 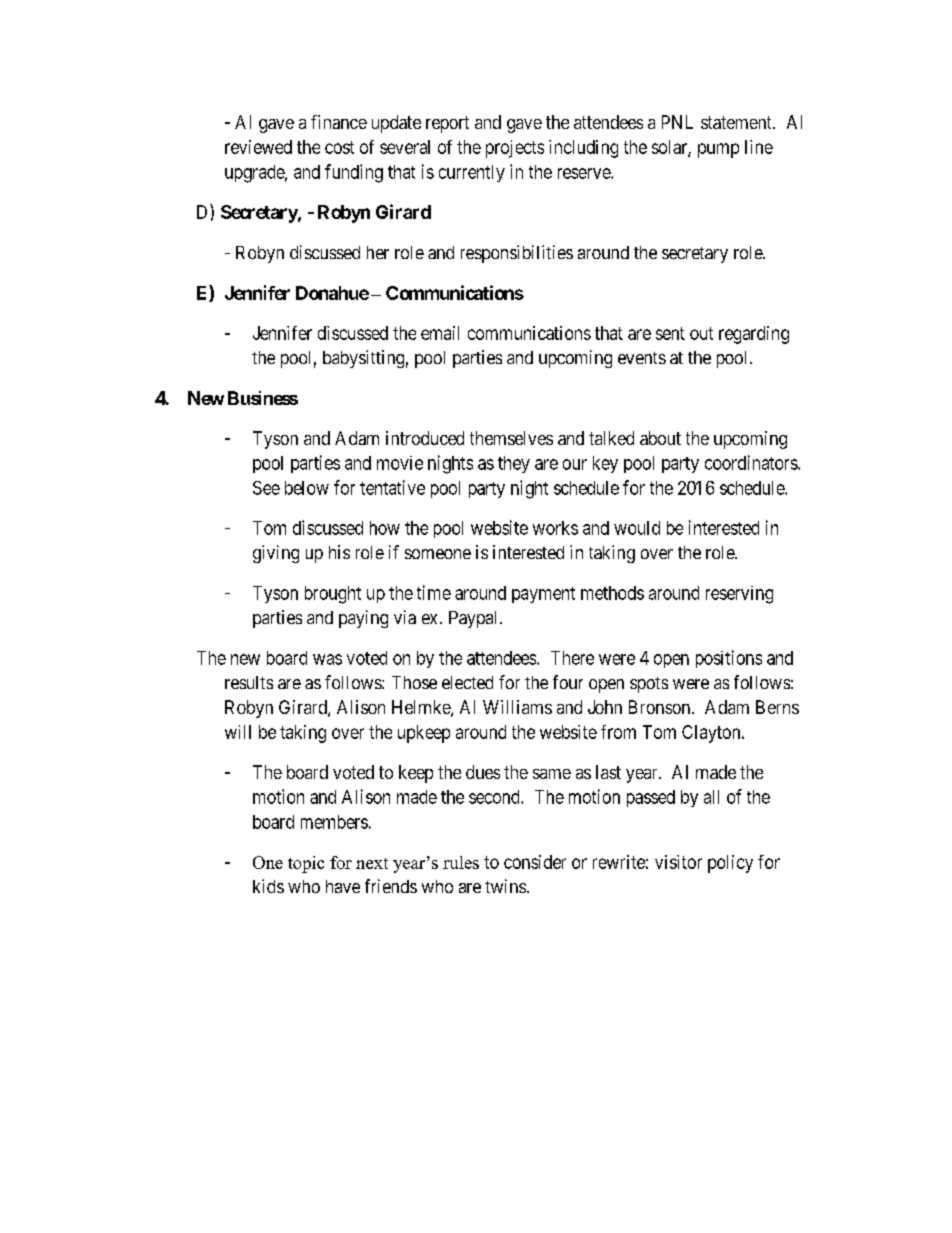 I want to click on email, so click(x=440, y=333).
